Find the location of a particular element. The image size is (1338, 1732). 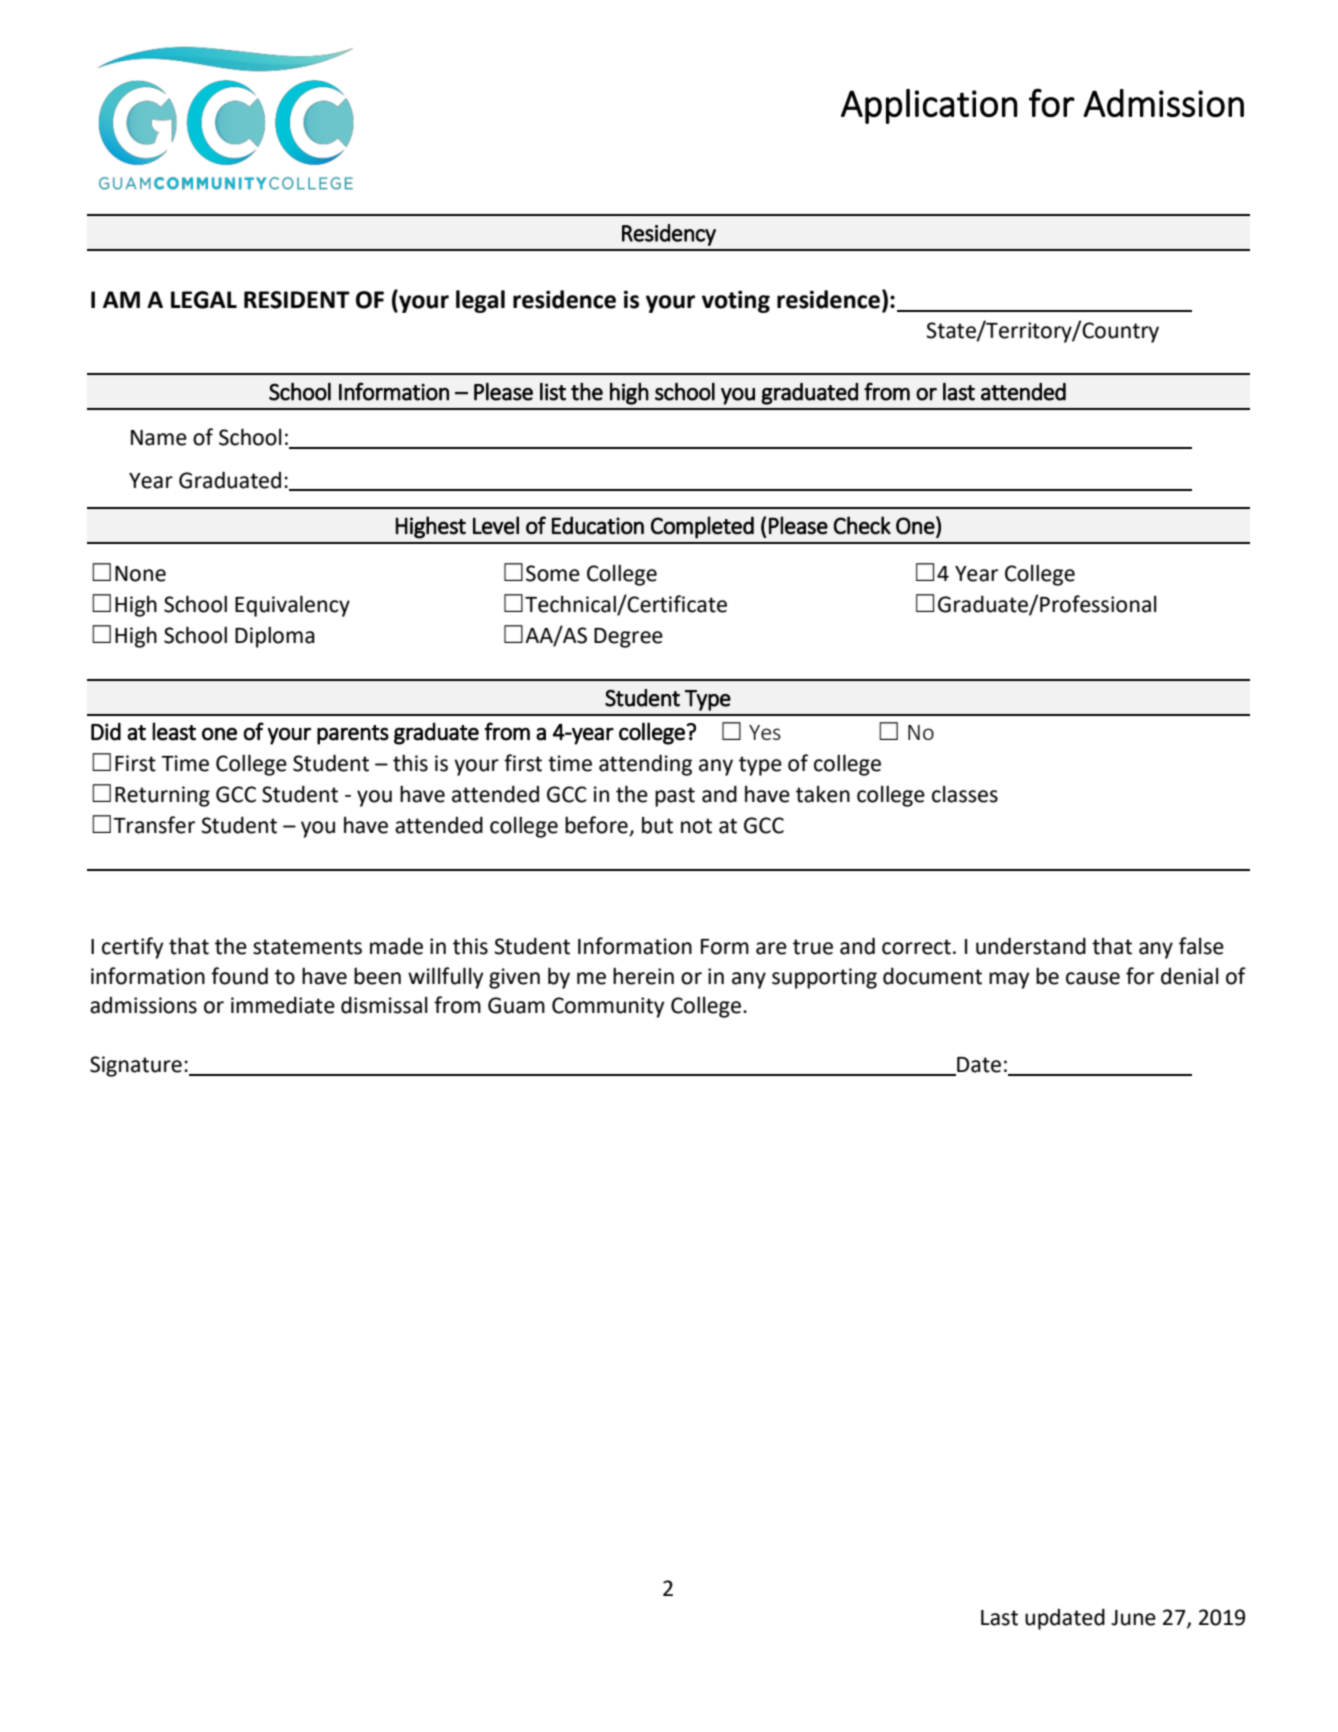

Name is located at coordinates (159, 438).
